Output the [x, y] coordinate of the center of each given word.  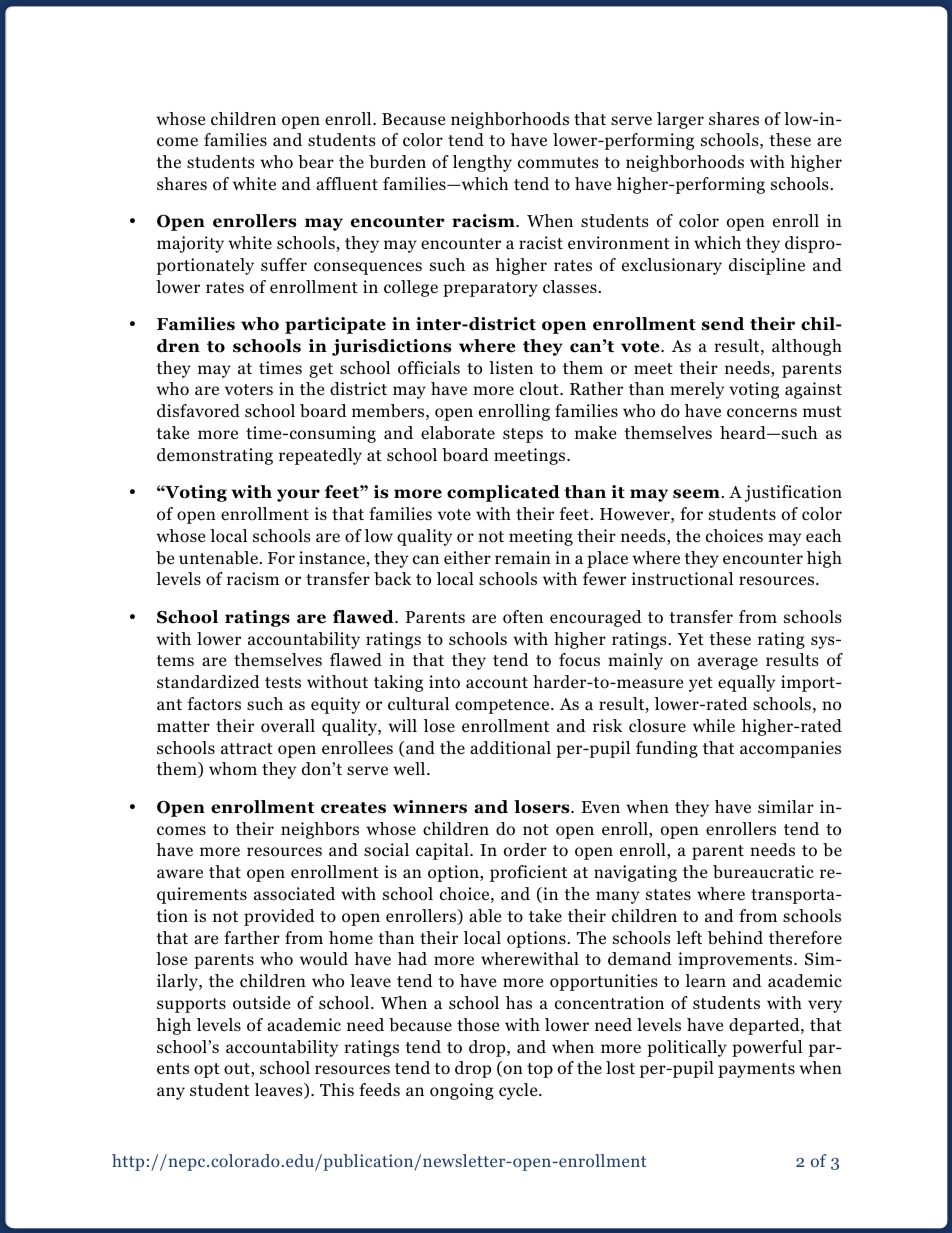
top [540, 1070]
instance [333, 559]
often [523, 617]
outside [261, 1003]
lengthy [482, 163]
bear [316, 162]
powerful [767, 1048]
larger [680, 120]
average [728, 663]
